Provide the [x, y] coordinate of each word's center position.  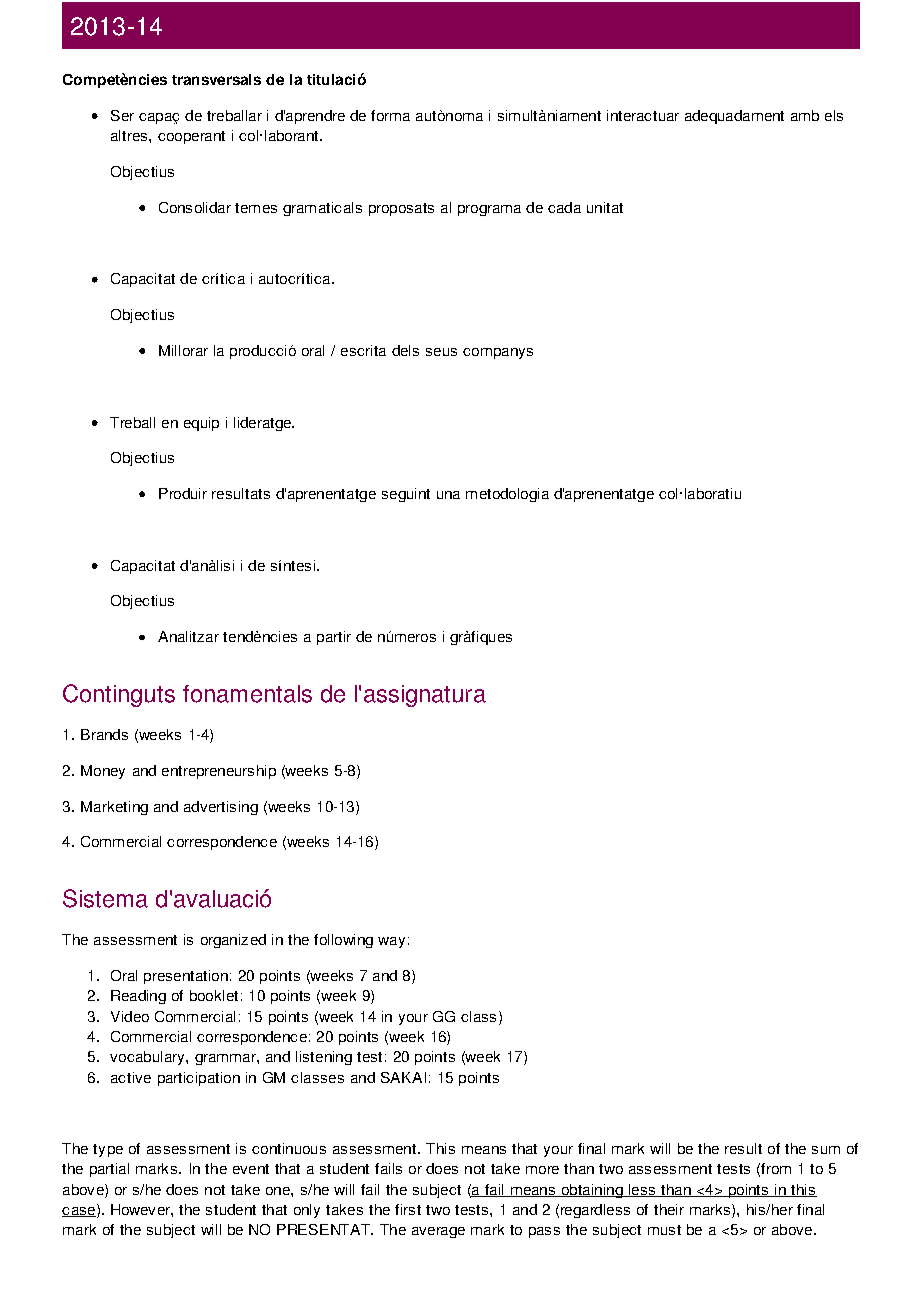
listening [324, 1058]
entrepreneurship [219, 772]
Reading [138, 997]
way [391, 942]
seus [441, 352]
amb [805, 115]
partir [334, 638]
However [141, 1209]
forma [390, 115]
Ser [122, 115]
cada [564, 207]
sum [826, 1150]
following [343, 941]
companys [498, 353]
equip [201, 424]
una [448, 495]
